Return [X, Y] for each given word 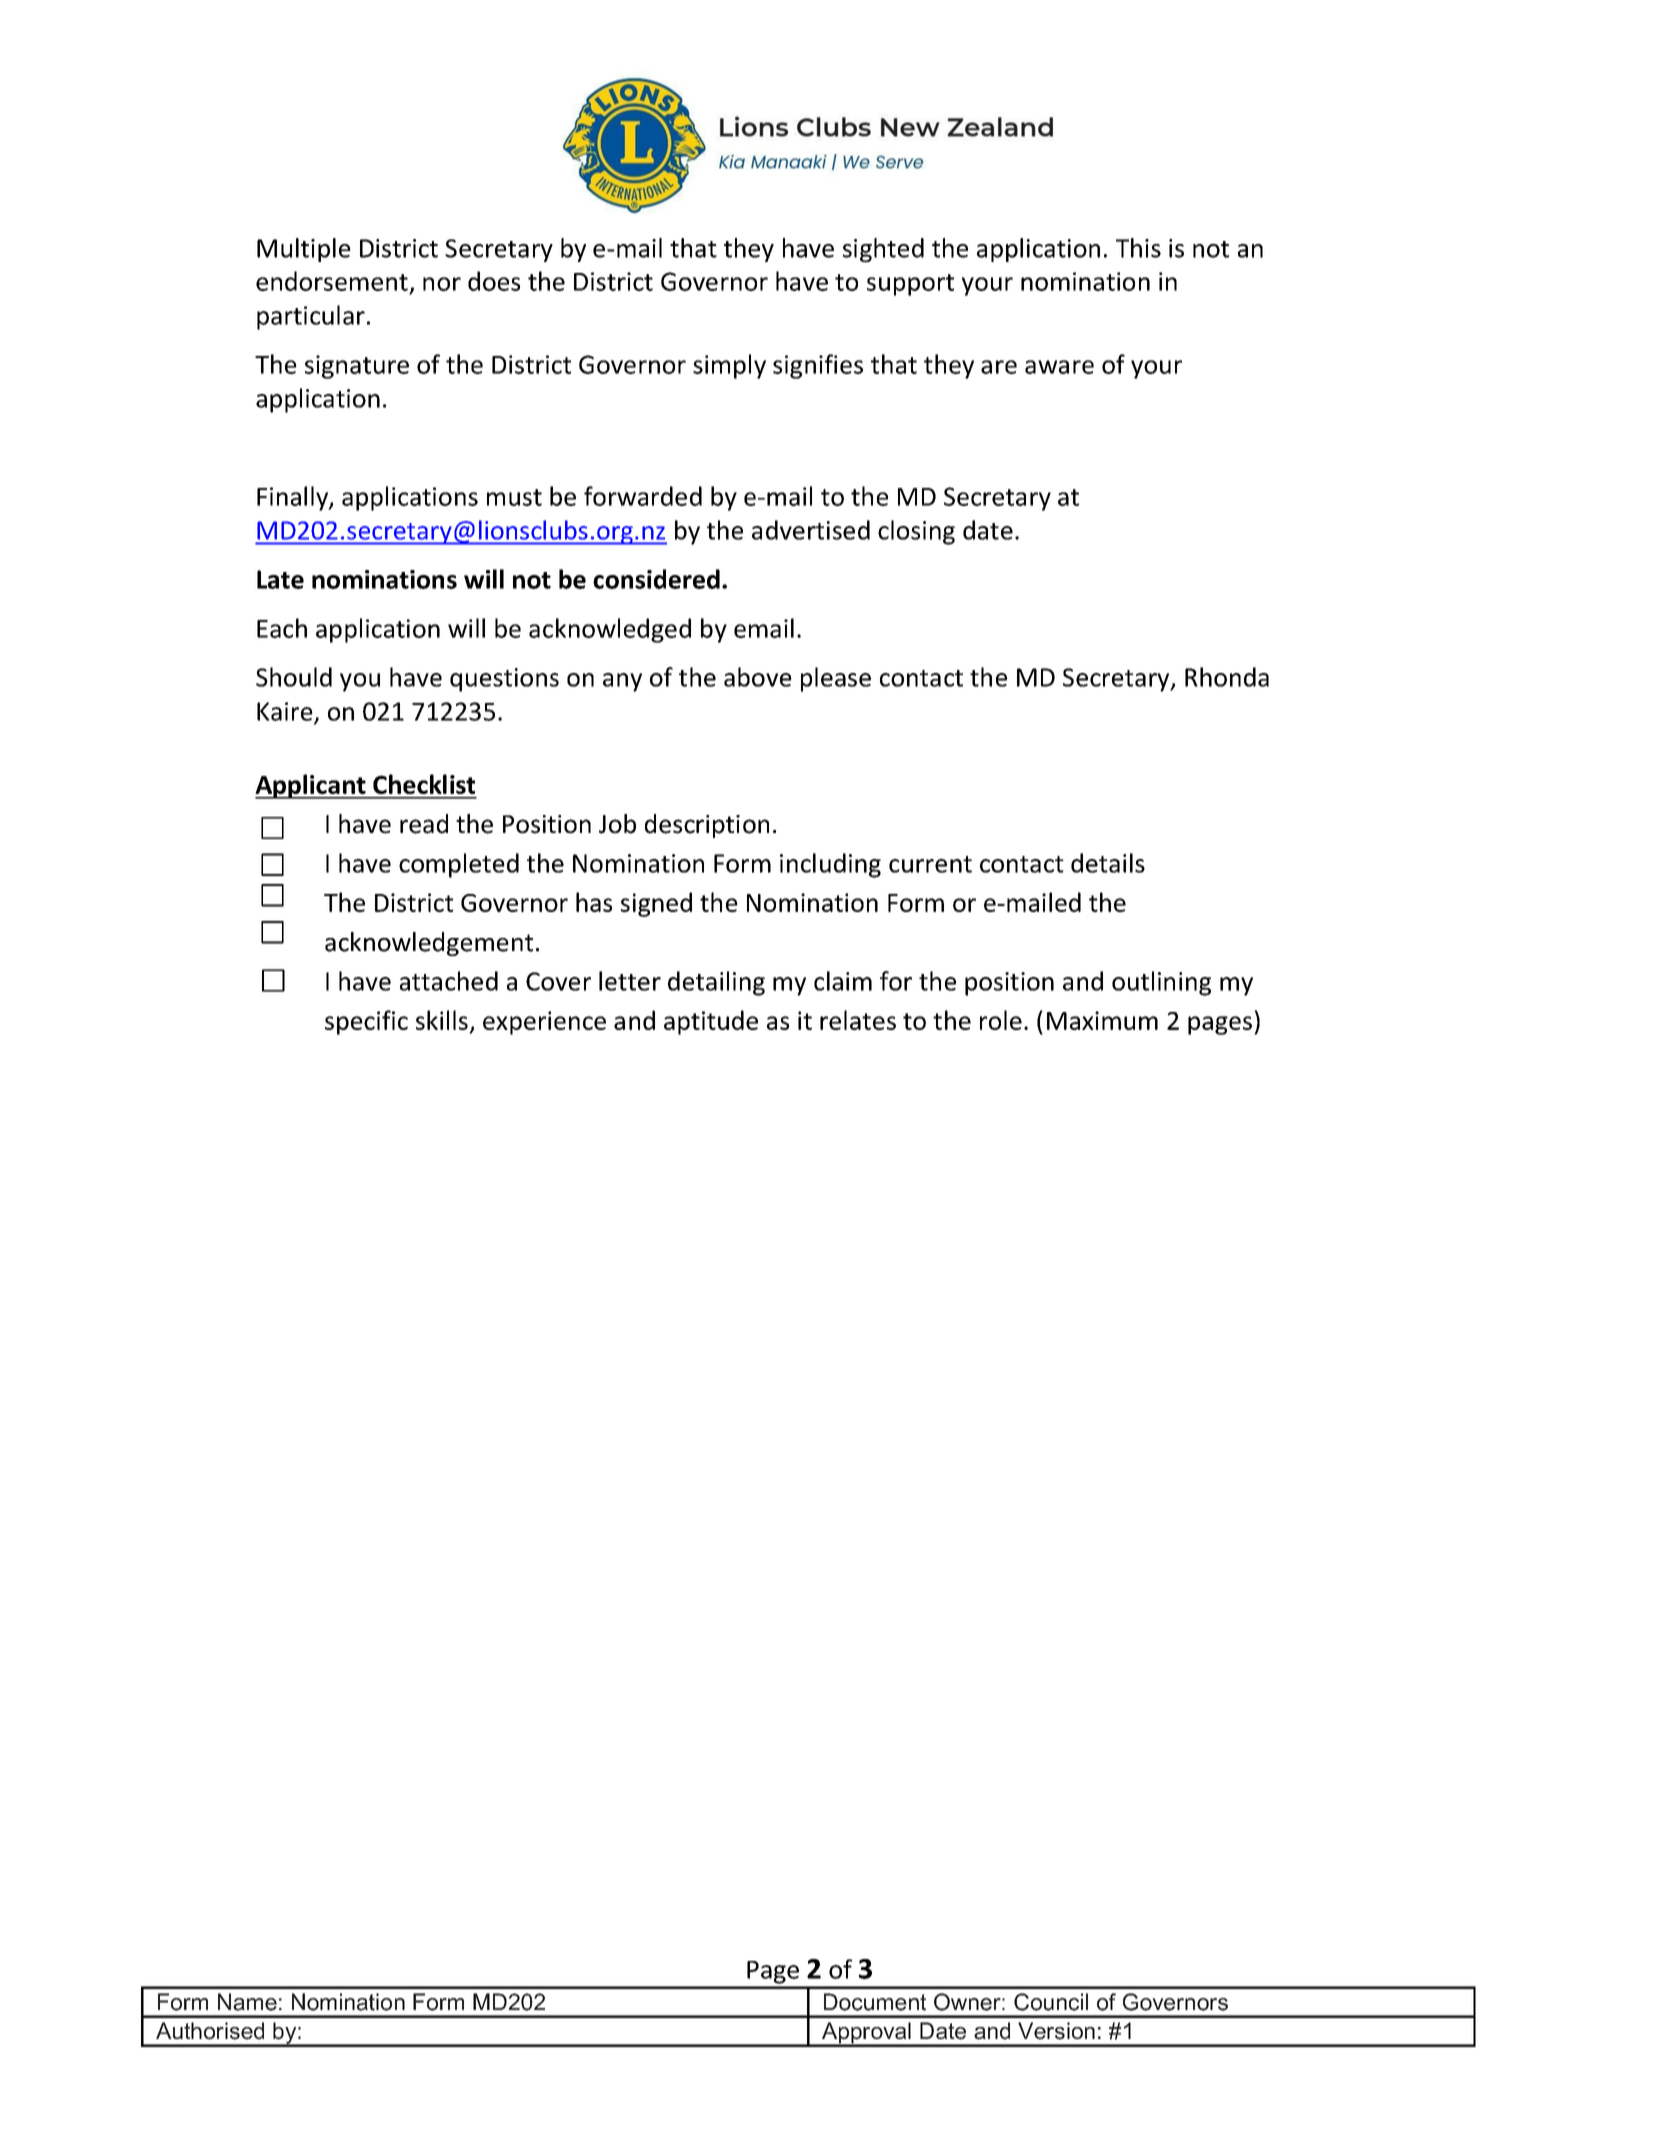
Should [294, 677]
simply [729, 366]
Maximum [1102, 1020]
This [1138, 248]
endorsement [332, 281]
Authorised [210, 2031]
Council [1051, 2002]
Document [875, 2002]
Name [247, 2002]
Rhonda [1227, 677]
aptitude [711, 1022]
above [758, 677]
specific [366, 1022]
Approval [866, 2034]
